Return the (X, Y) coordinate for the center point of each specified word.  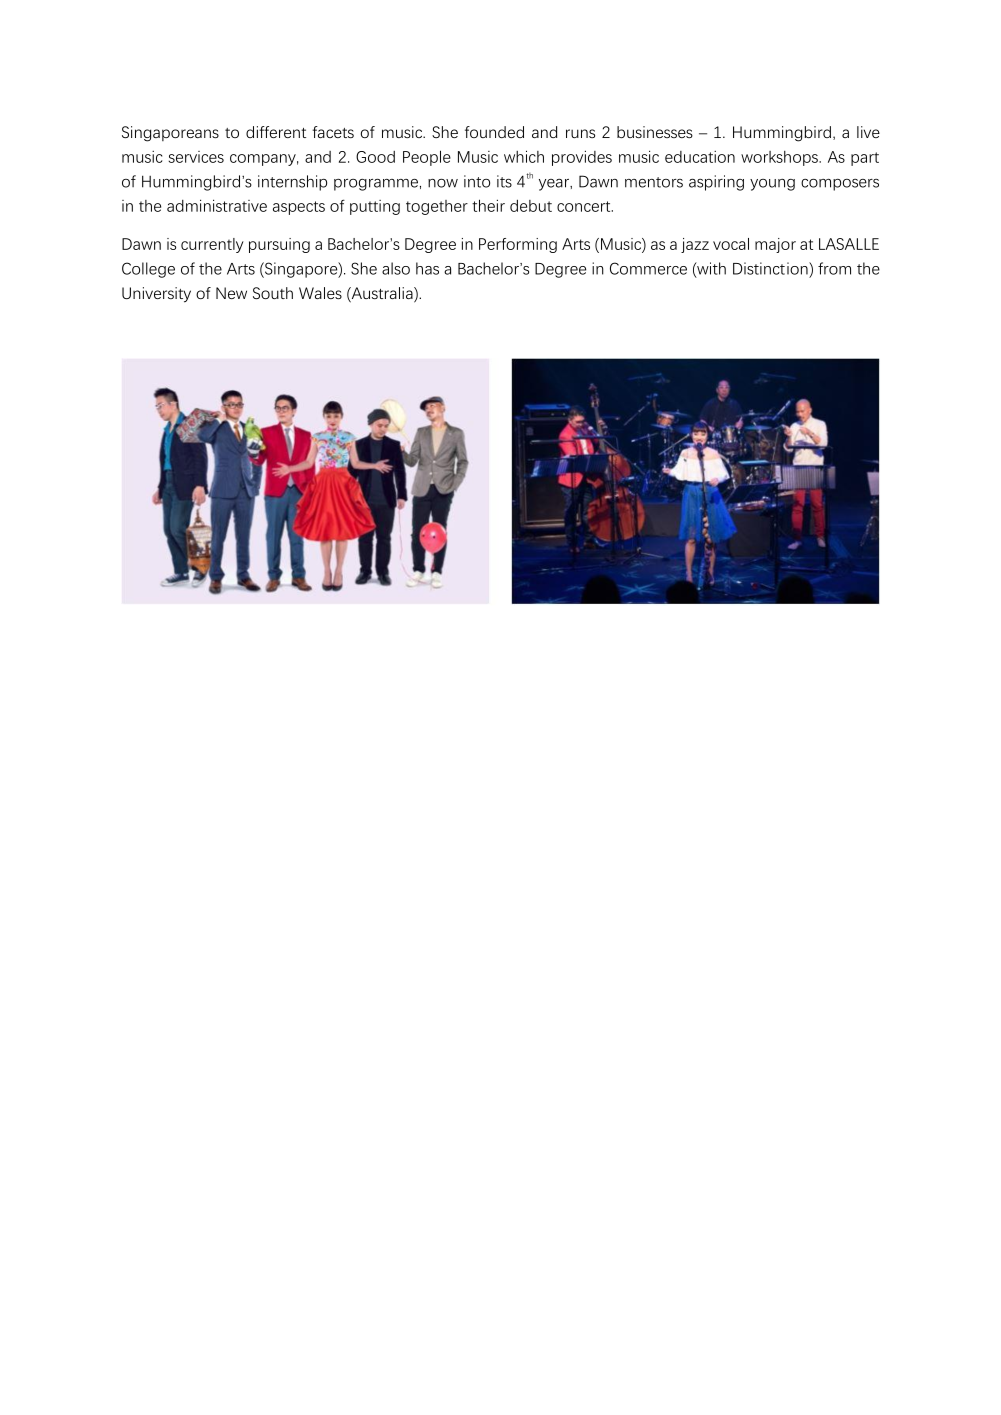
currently (212, 245)
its (504, 181)
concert (585, 206)
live (868, 132)
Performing (518, 245)
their (488, 205)
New (231, 293)
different (276, 132)
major (775, 245)
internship (292, 183)
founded (494, 132)
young (772, 185)
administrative (217, 205)
